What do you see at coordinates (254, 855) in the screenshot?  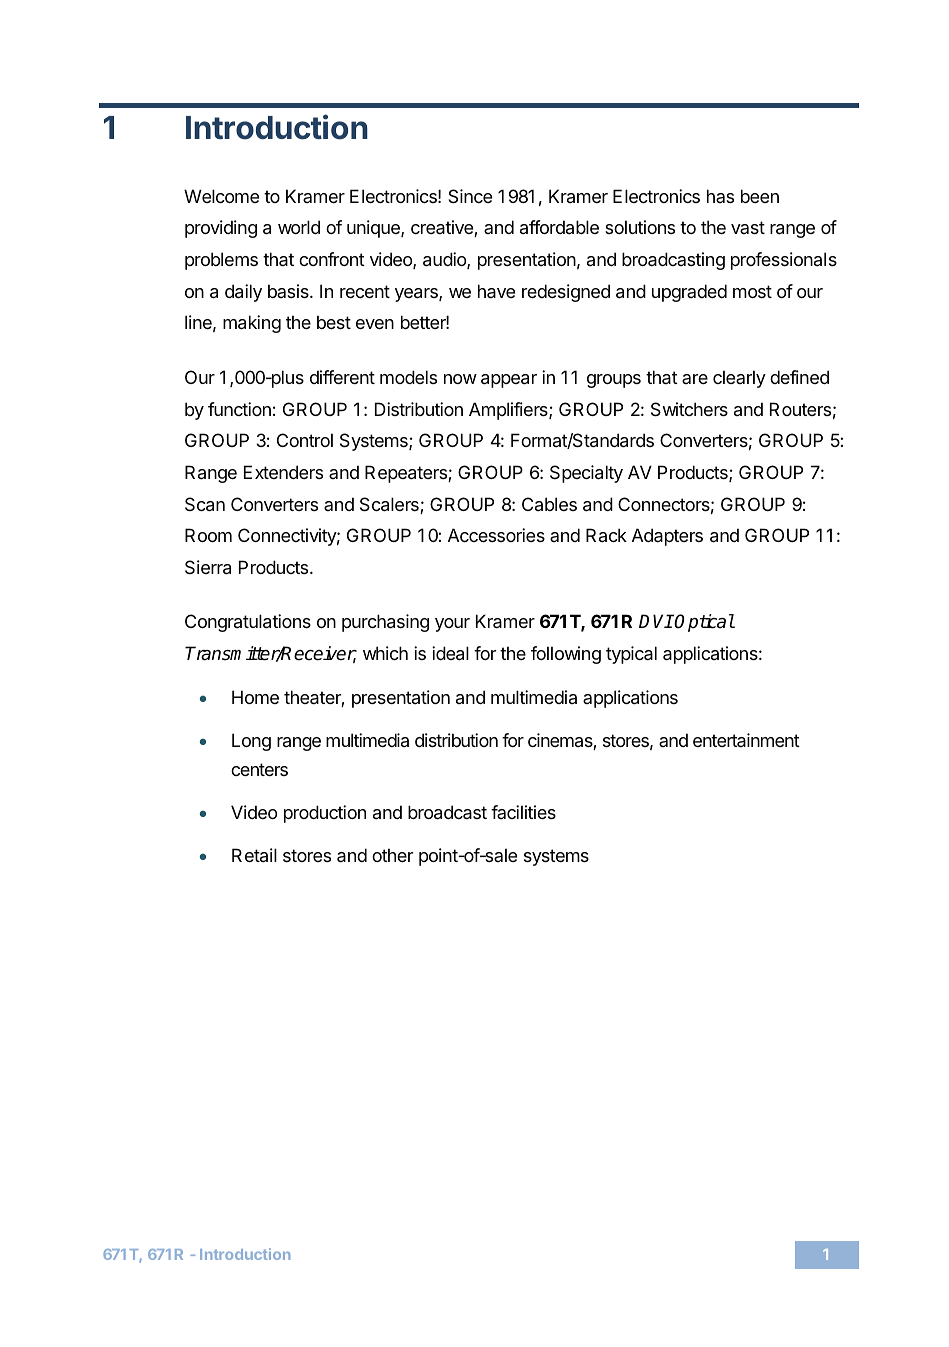 I see `Retail` at bounding box center [254, 855].
